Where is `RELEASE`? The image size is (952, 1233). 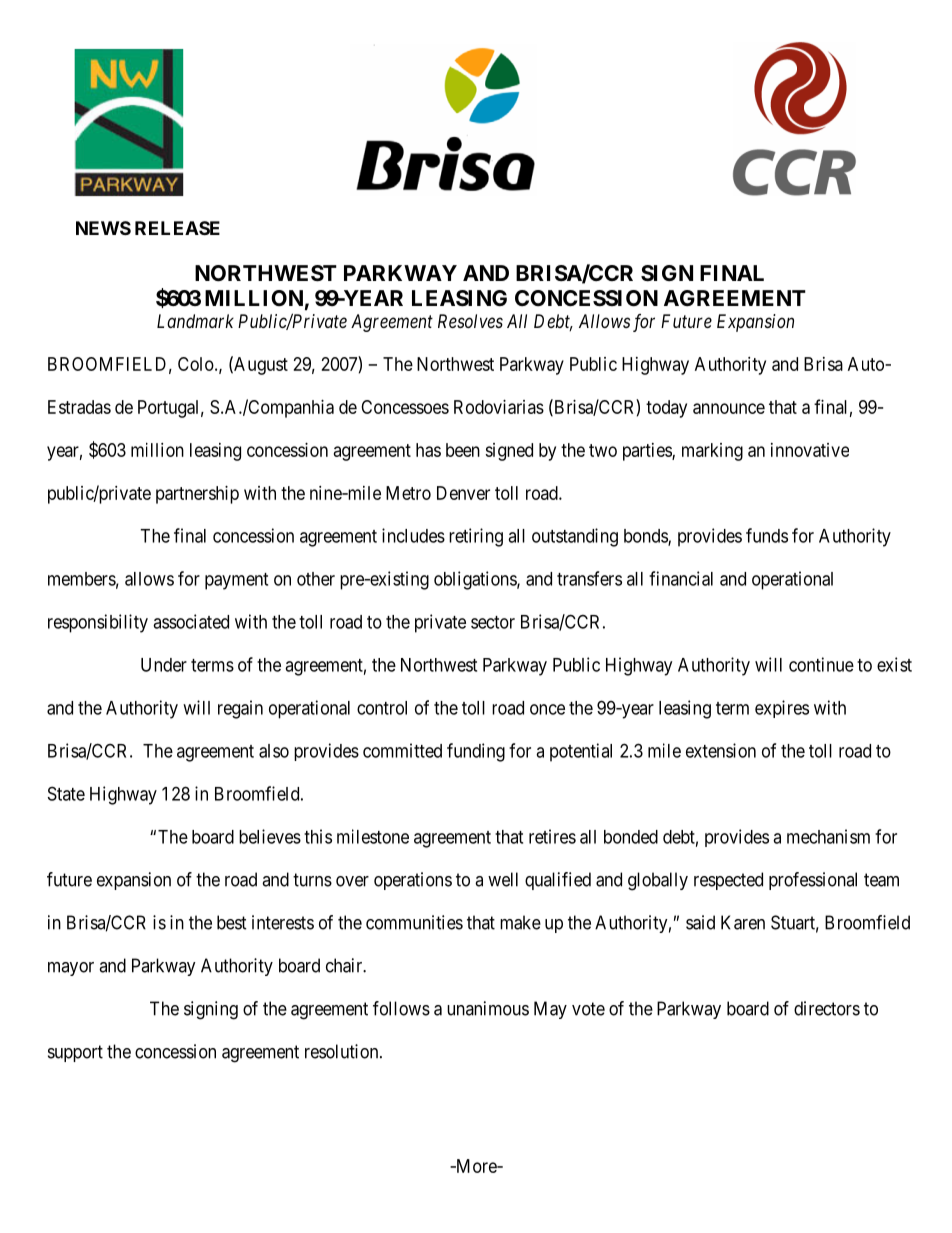
RELEASE is located at coordinates (177, 228).
